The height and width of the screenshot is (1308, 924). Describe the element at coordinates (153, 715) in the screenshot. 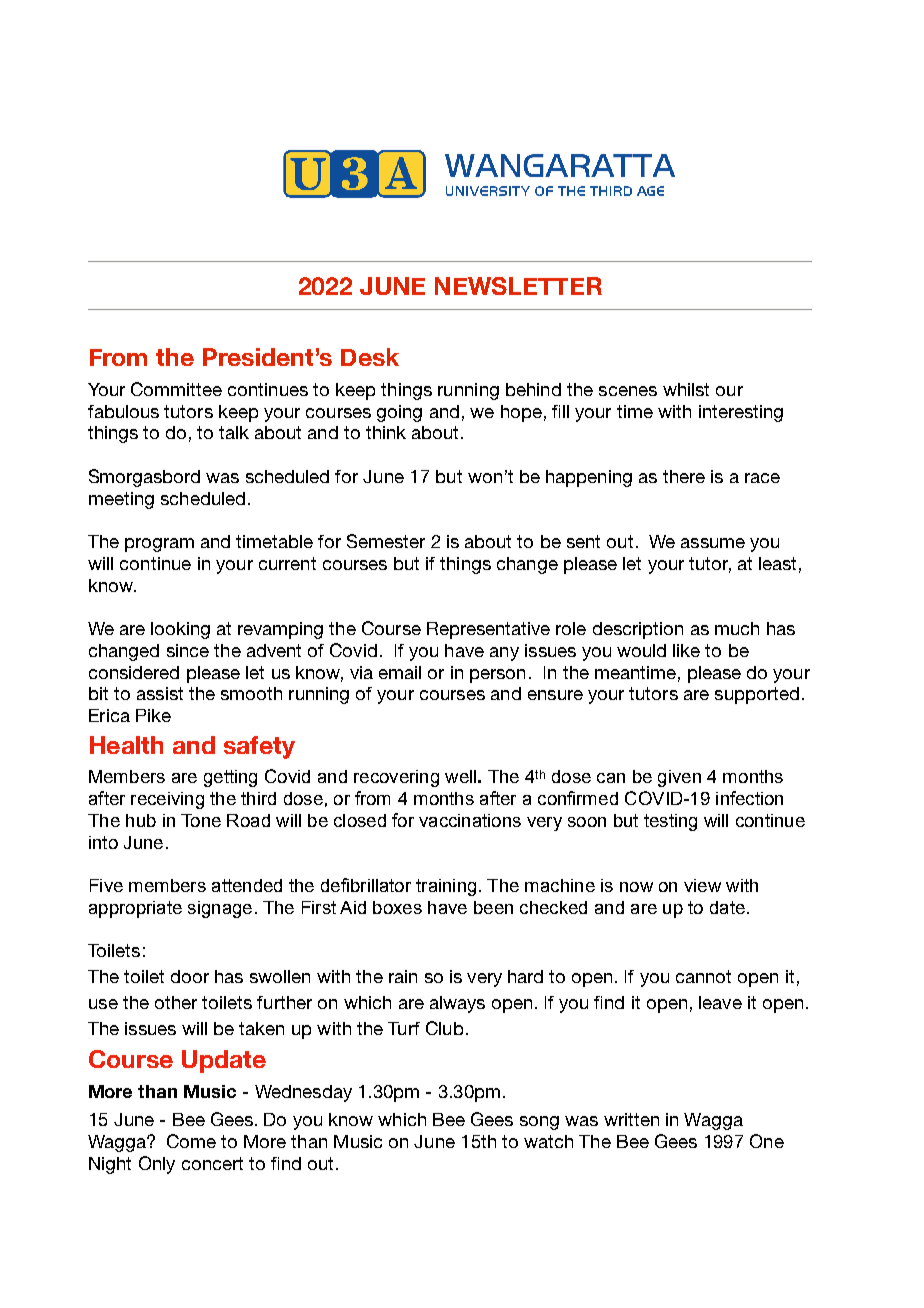

I see `Pike` at that location.
